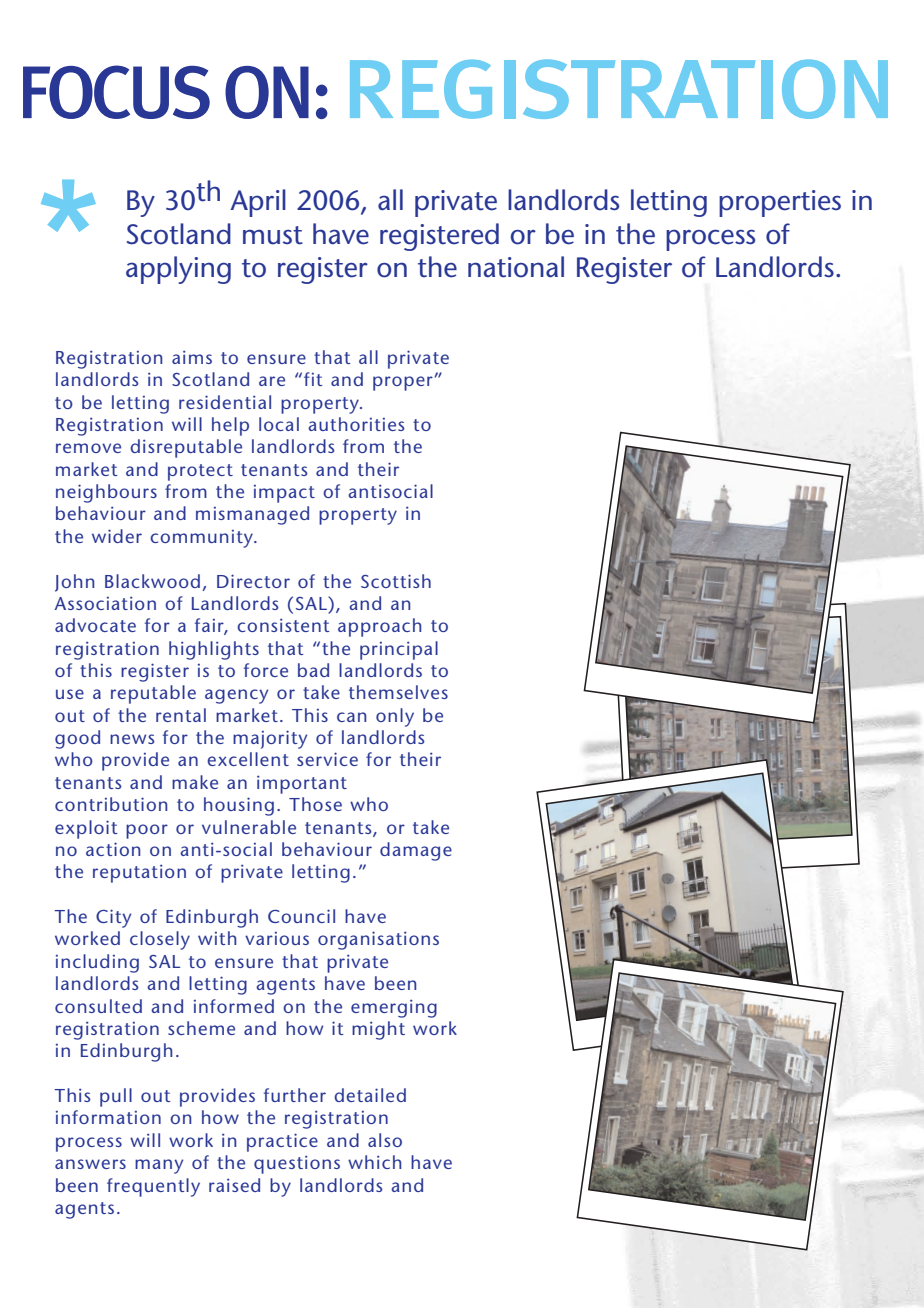 The height and width of the image is (1308, 924). I want to click on April, so click(258, 203).
